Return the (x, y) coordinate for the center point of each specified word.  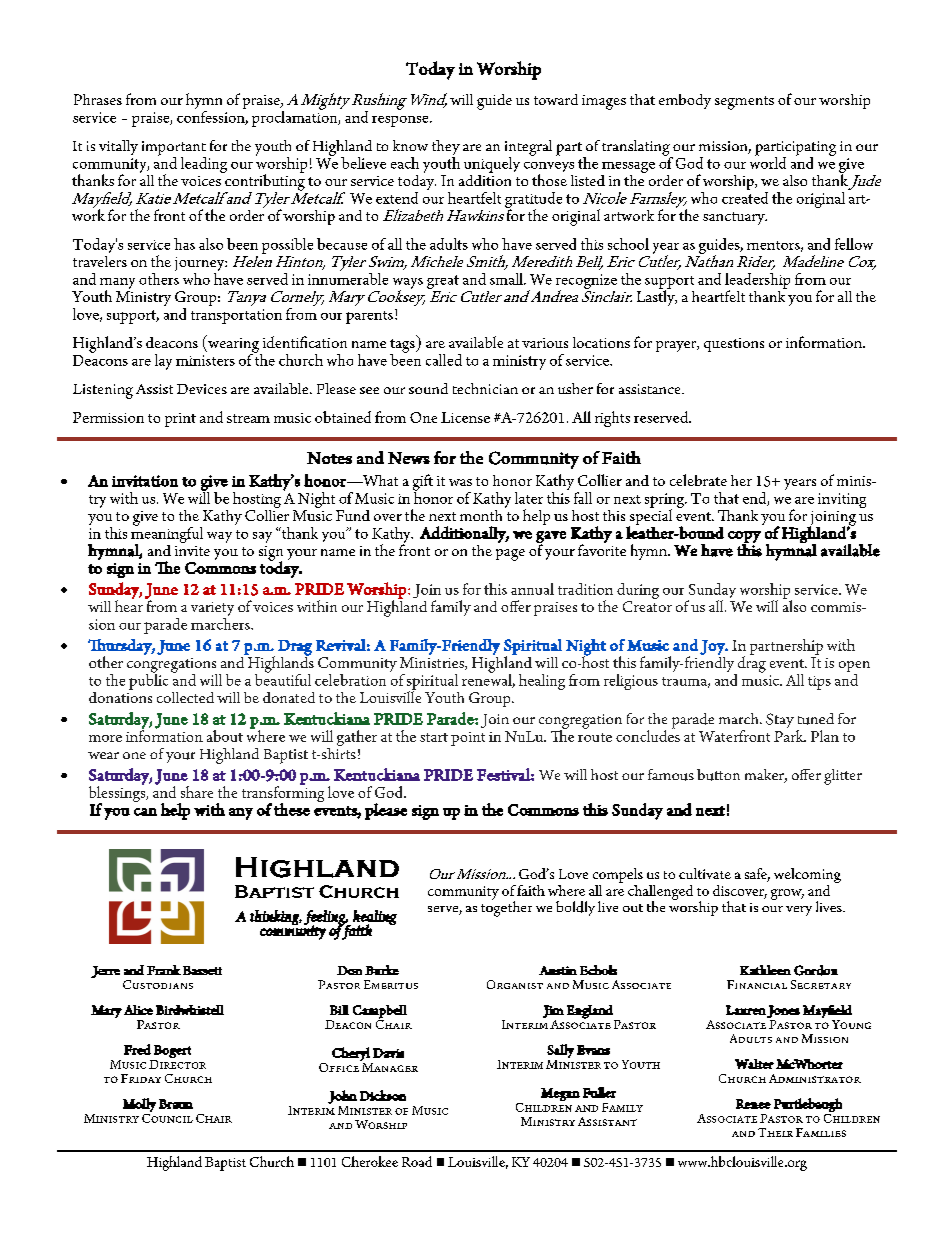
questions (734, 345)
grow (787, 894)
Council (167, 1117)
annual (532, 589)
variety (212, 610)
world (768, 162)
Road (417, 1161)
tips (819, 683)
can (145, 812)
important (174, 149)
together (506, 908)
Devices (202, 389)
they (446, 149)
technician (485, 388)
